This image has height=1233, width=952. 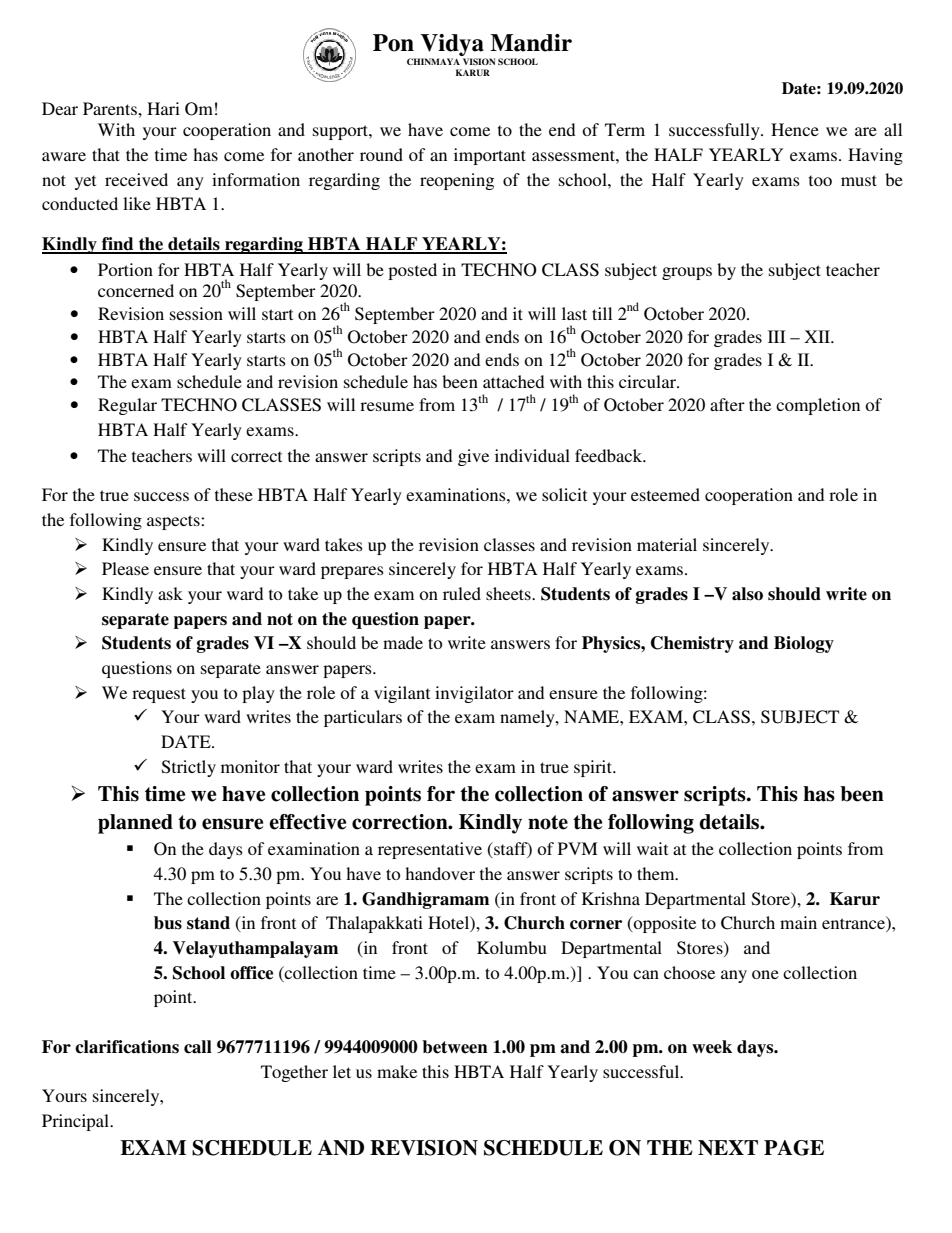 I want to click on Mandir, so click(x=531, y=43).
